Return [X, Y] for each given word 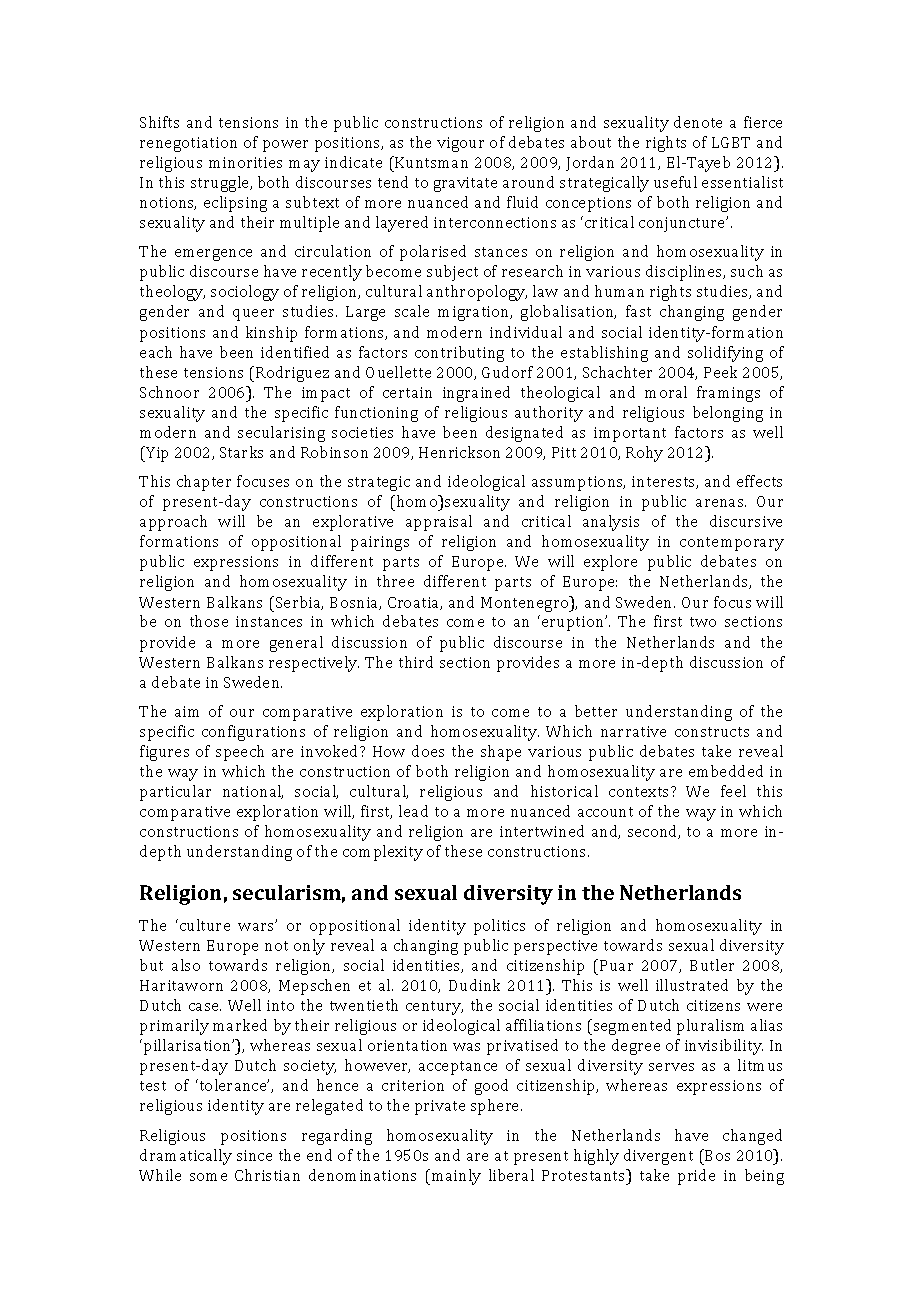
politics [499, 927]
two [703, 622]
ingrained [476, 394]
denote [698, 122]
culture [205, 925]
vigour [460, 144]
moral [666, 392]
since [254, 1155]
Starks [241, 452]
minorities [245, 162]
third [416, 662]
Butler [712, 965]
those [209, 621]
